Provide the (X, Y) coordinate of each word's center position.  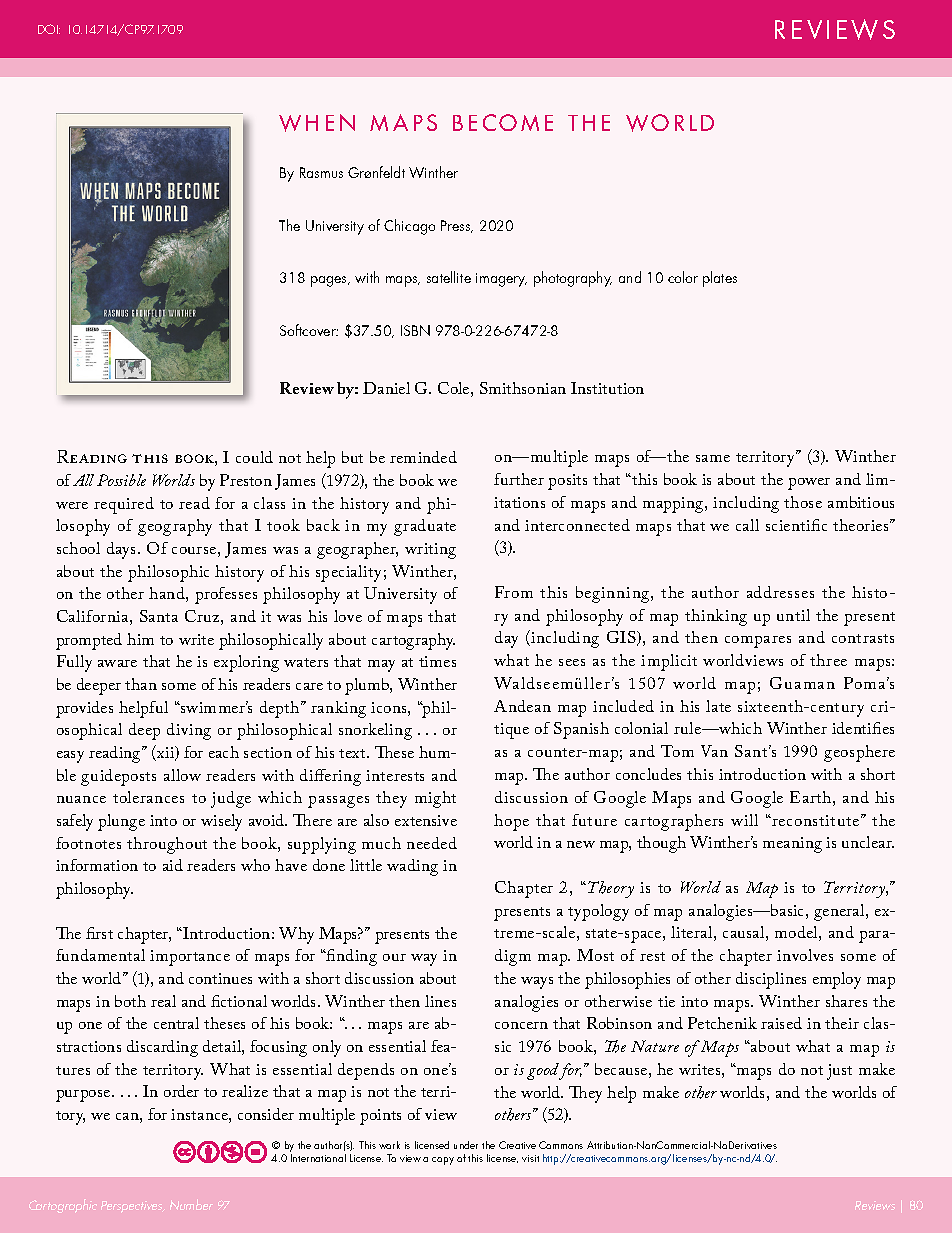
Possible (121, 480)
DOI (49, 29)
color (683, 277)
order (181, 1091)
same (713, 458)
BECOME (503, 122)
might (435, 799)
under (466, 1145)
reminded (423, 457)
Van (714, 751)
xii (166, 753)
